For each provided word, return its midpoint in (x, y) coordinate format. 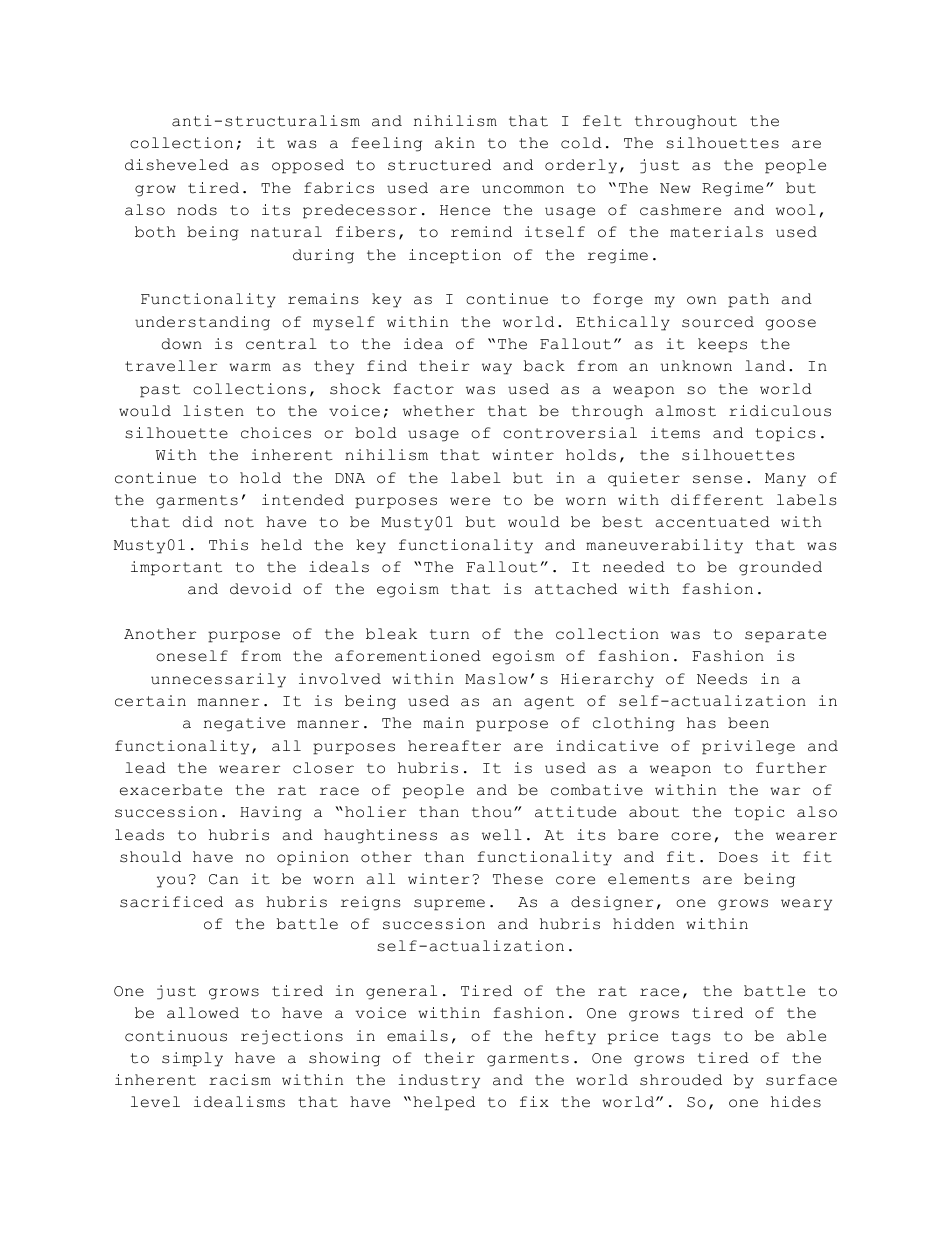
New (675, 188)
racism (240, 1080)
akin (455, 143)
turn (449, 634)
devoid (261, 589)
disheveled (177, 165)
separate (785, 636)
